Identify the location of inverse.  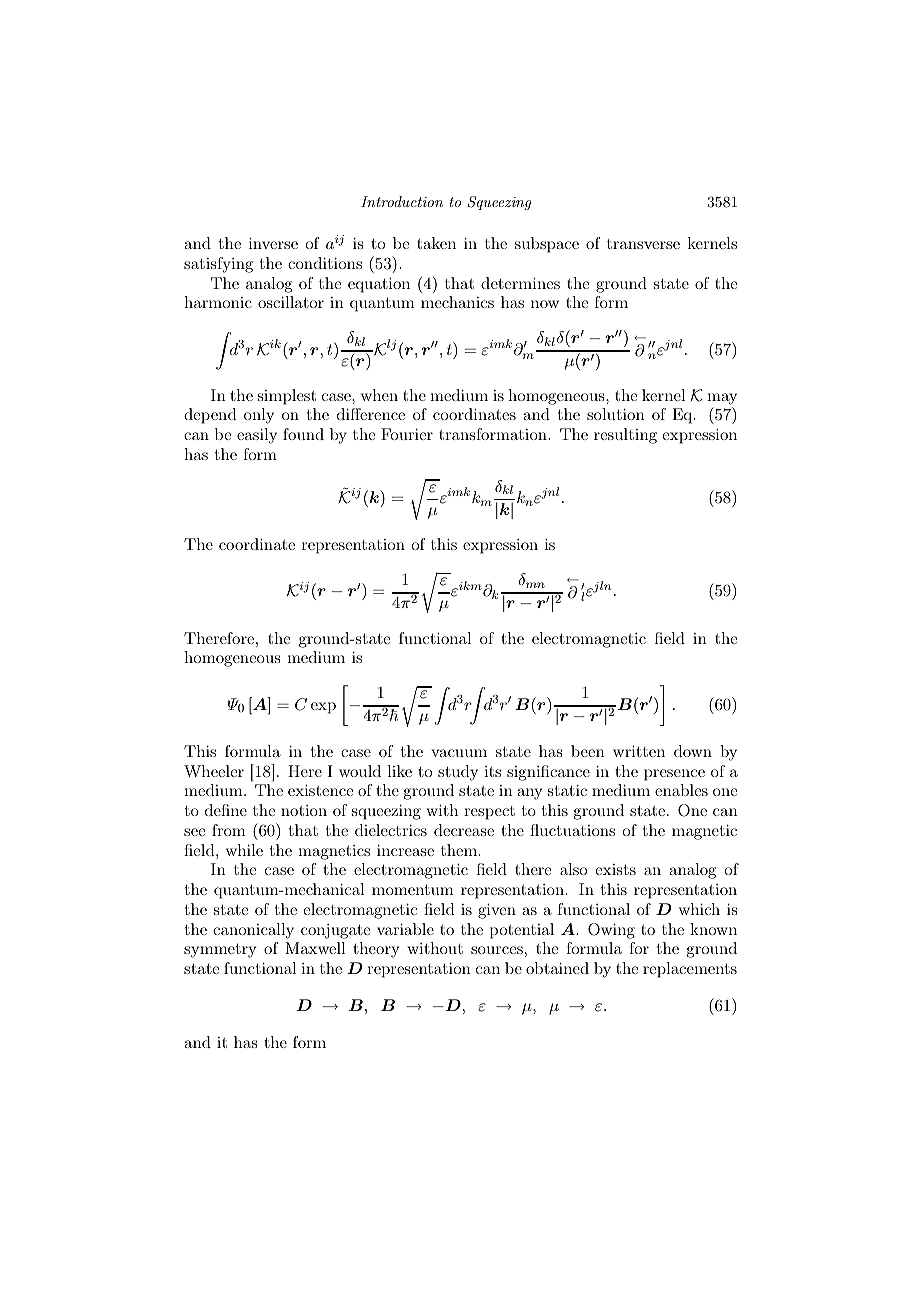
(273, 243).
